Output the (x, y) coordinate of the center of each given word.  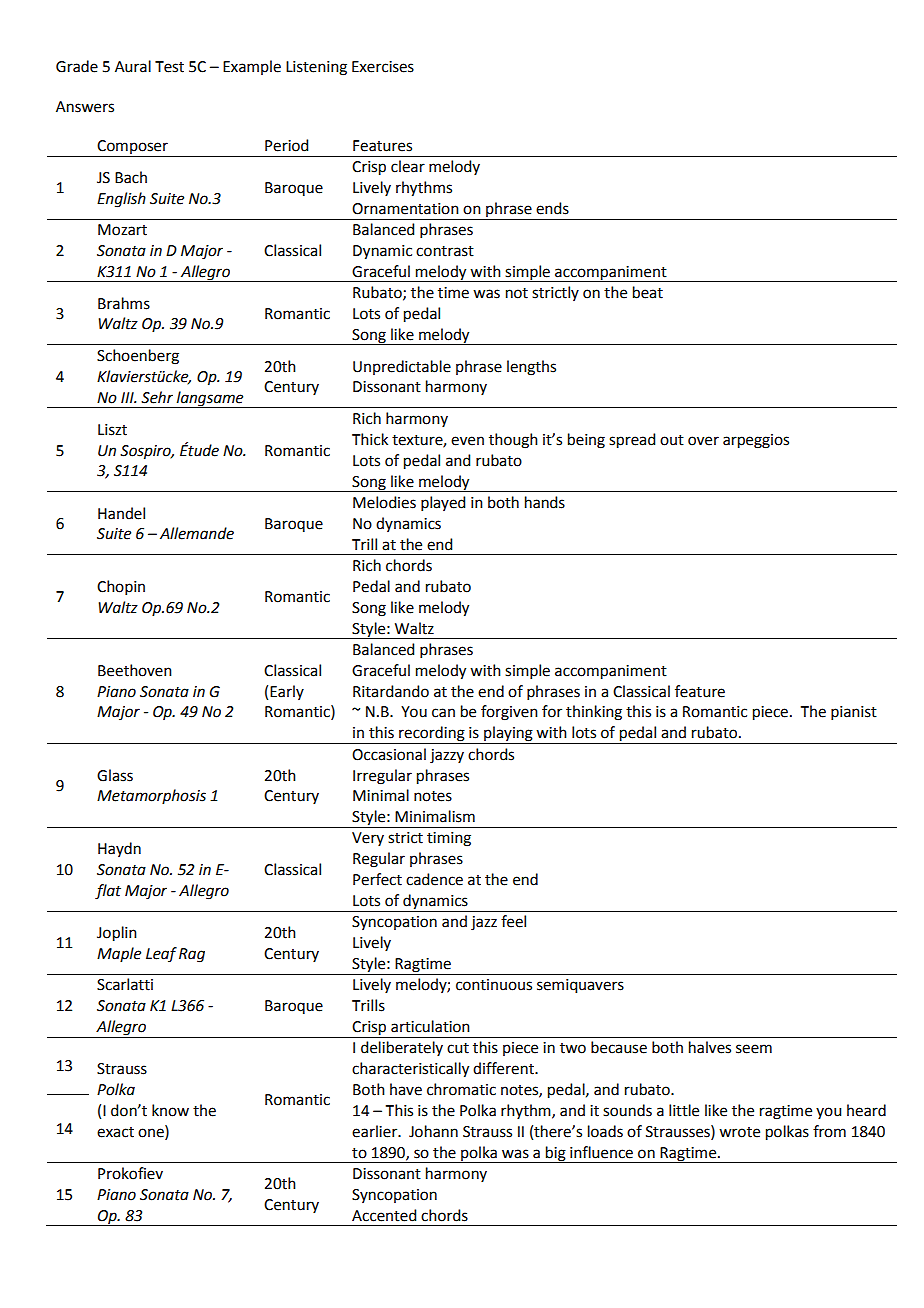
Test (169, 67)
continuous (494, 985)
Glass (115, 775)
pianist (854, 713)
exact (115, 1132)
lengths (531, 368)
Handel (121, 513)
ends (552, 208)
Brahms (124, 303)
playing (508, 735)
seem (754, 1049)
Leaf (161, 954)
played (443, 503)
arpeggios (756, 441)
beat (648, 292)
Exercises (383, 67)
